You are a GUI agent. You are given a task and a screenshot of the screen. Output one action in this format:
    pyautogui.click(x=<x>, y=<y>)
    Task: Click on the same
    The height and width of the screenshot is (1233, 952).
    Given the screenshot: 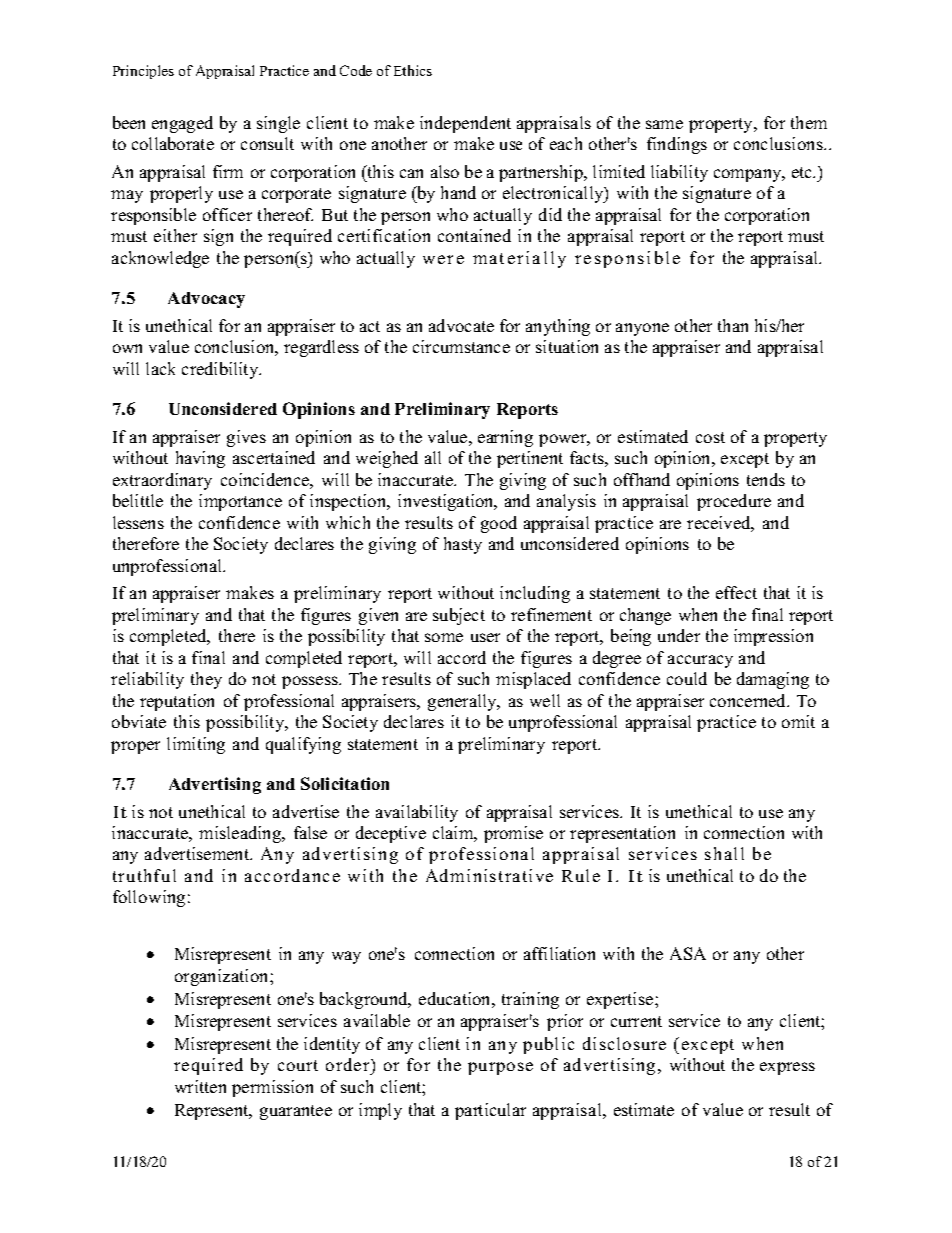 What is the action you would take?
    pyautogui.click(x=664, y=124)
